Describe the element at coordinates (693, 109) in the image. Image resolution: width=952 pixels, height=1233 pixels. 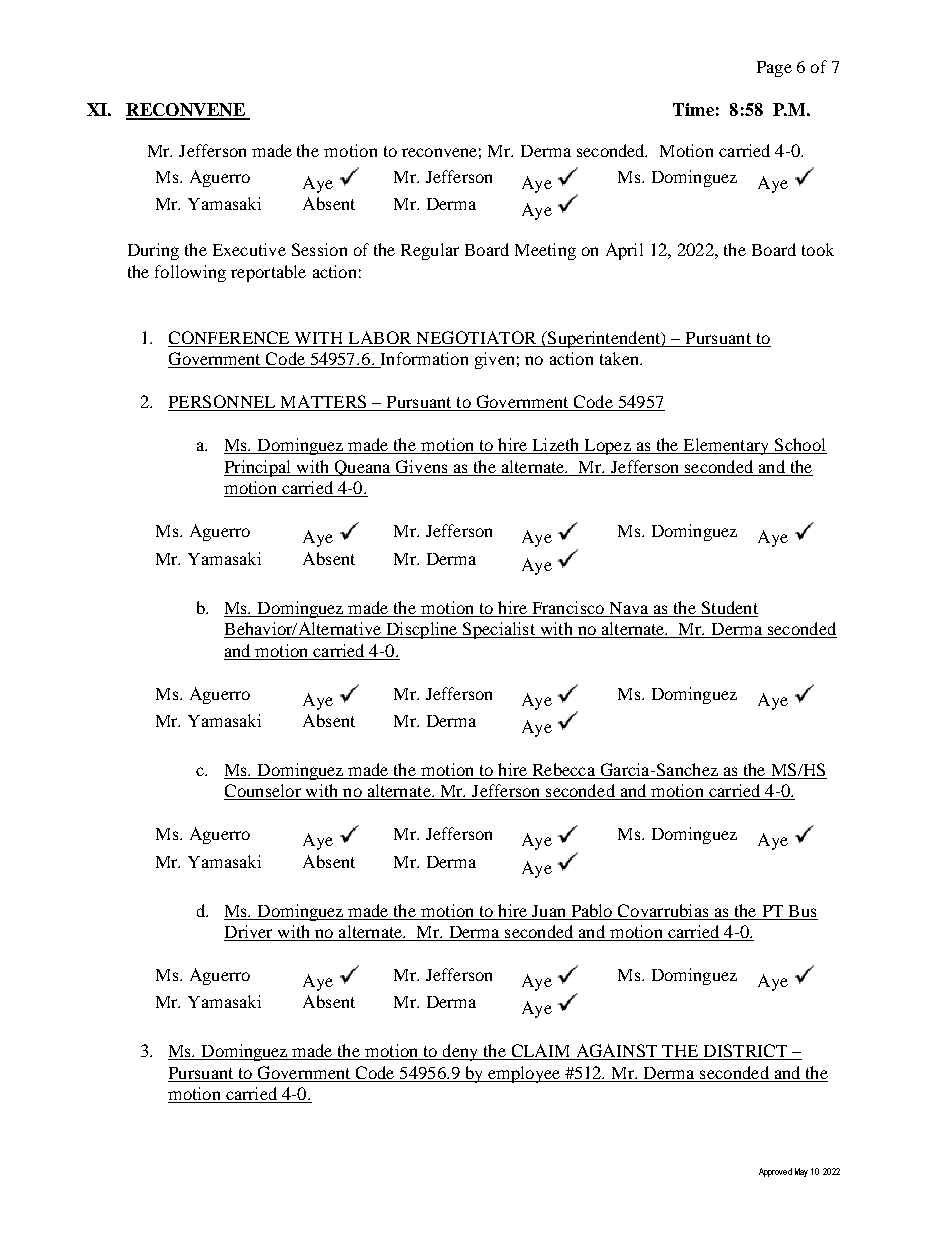
I see `Time` at that location.
